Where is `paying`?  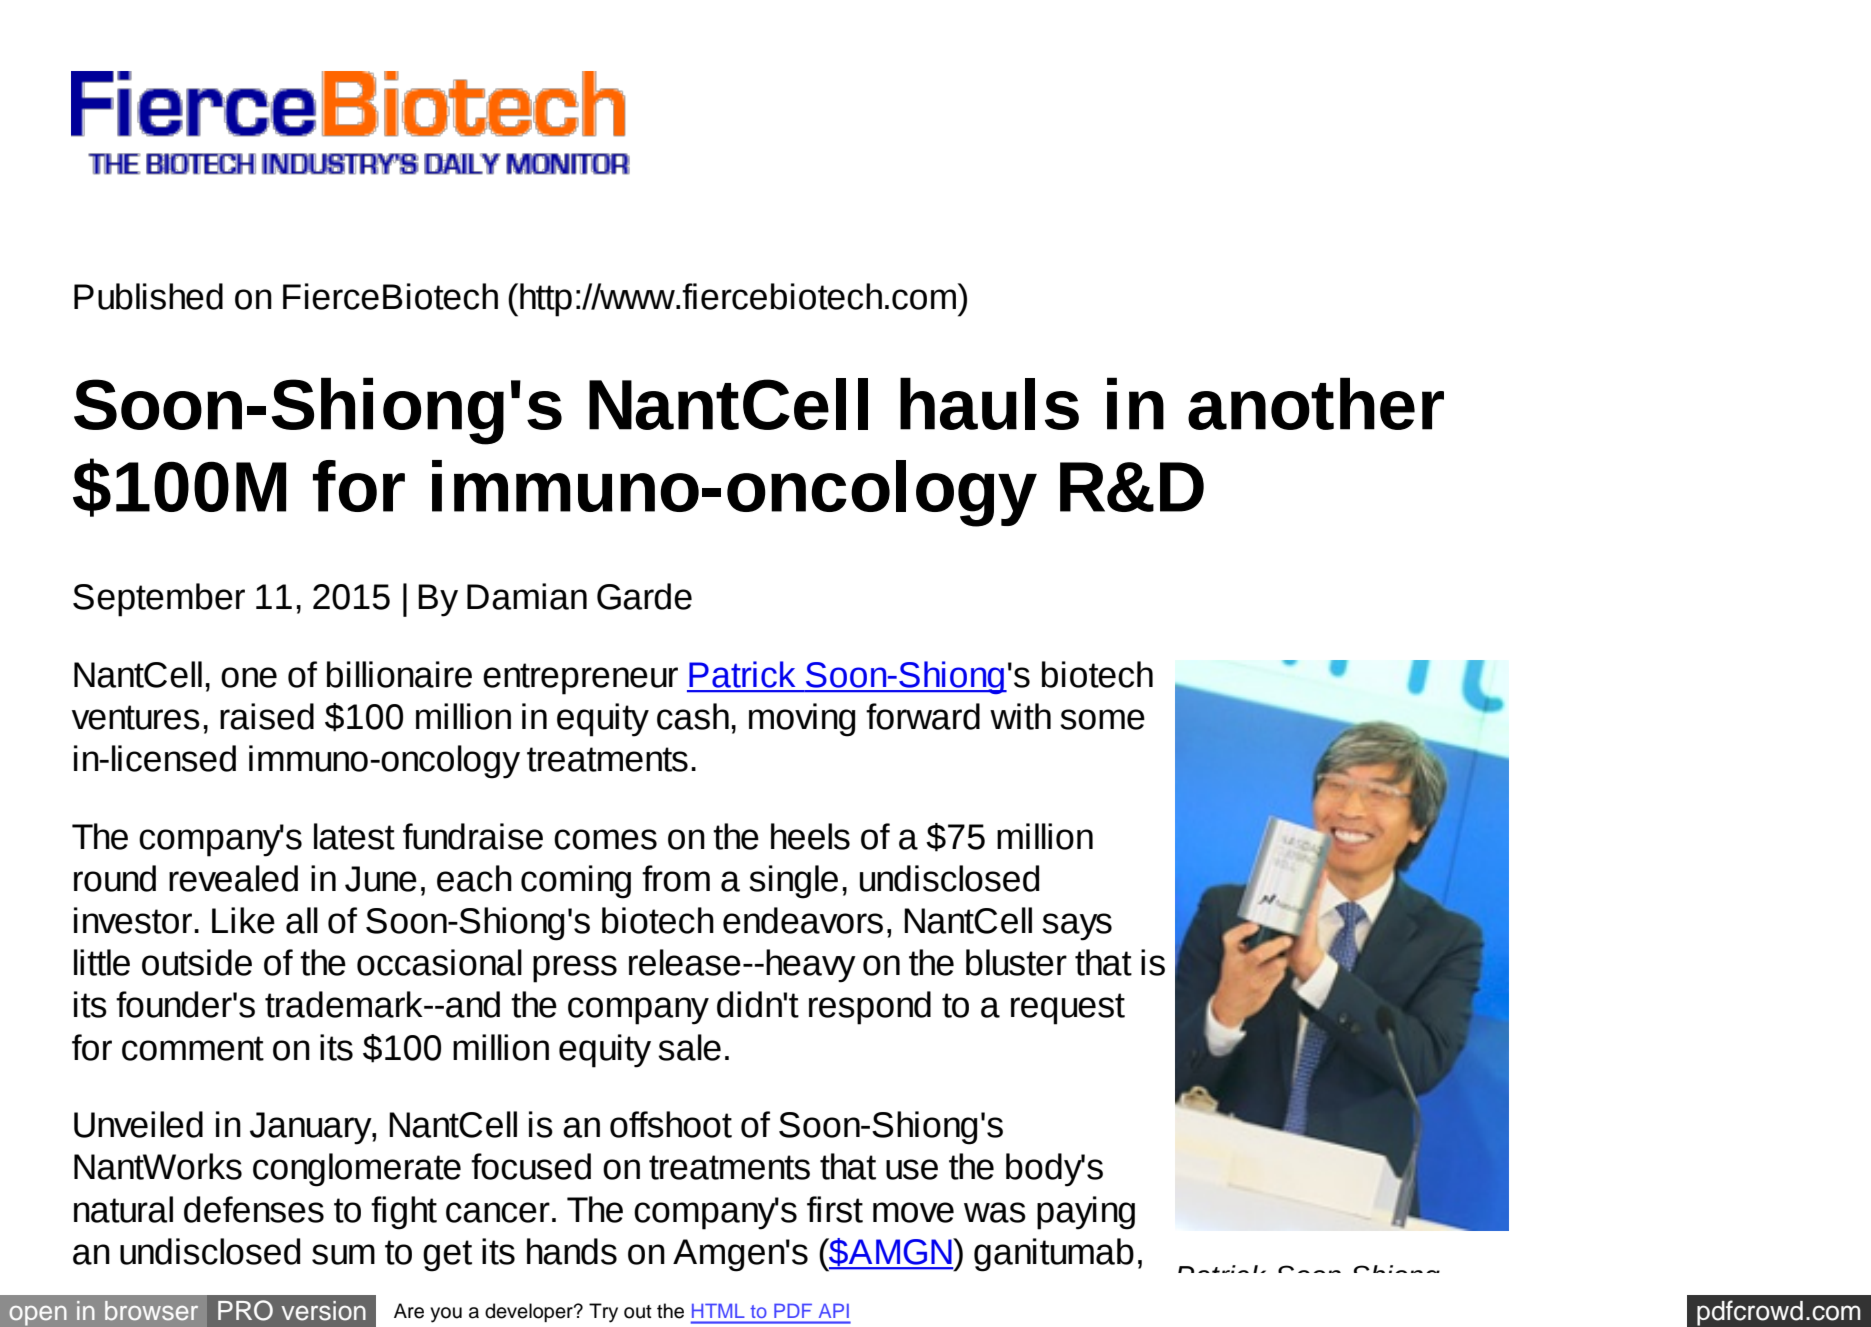 paying is located at coordinates (1086, 1213).
